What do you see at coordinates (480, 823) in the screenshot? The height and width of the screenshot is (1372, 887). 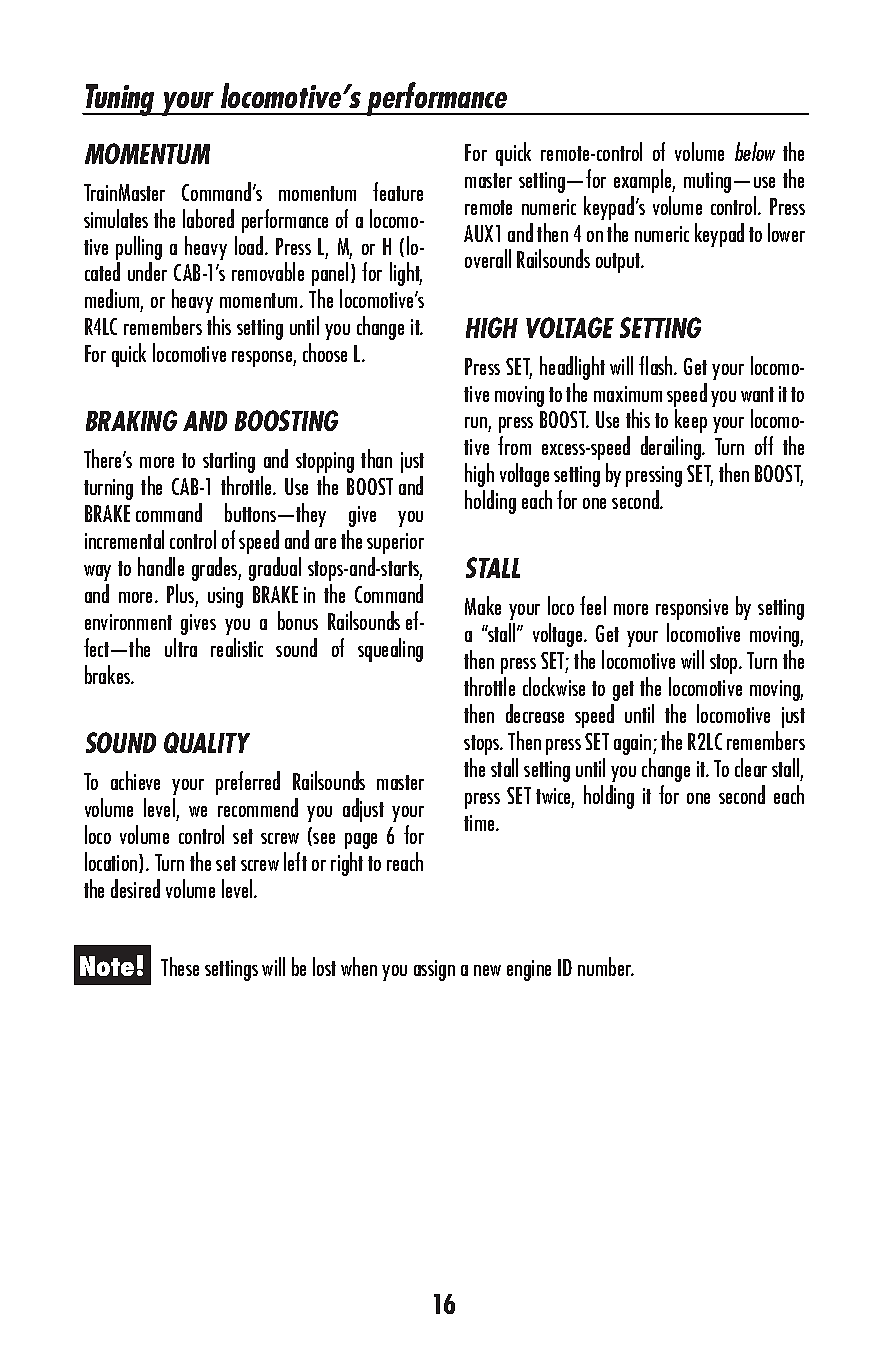 I see `time` at bounding box center [480, 823].
